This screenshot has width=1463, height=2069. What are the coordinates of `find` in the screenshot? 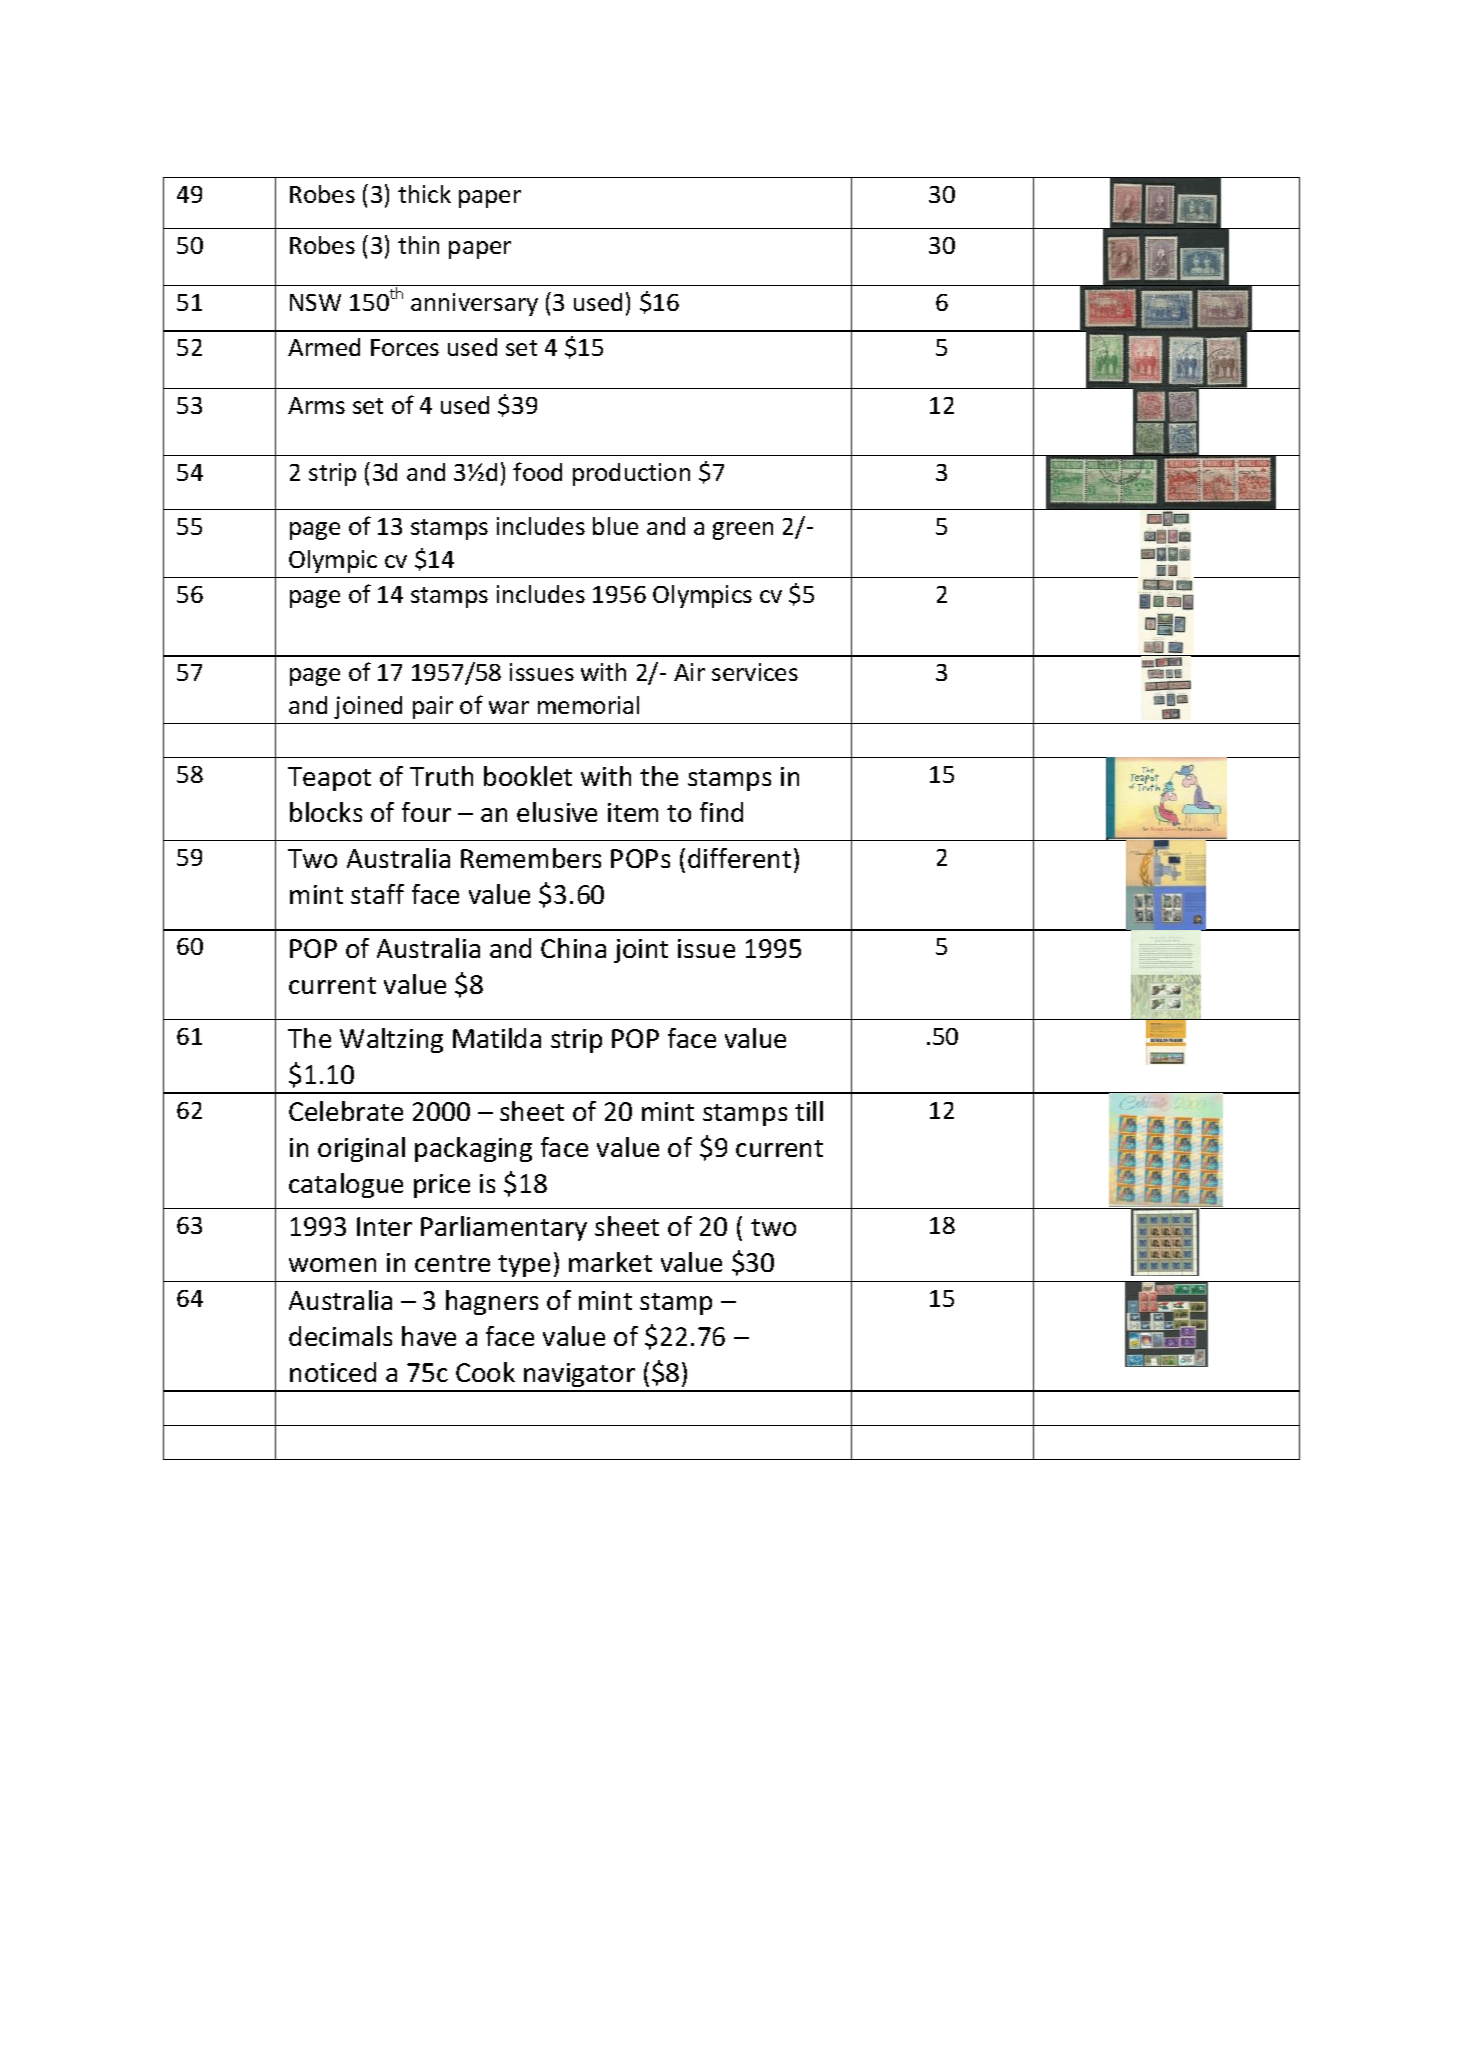 It's located at (721, 812).
